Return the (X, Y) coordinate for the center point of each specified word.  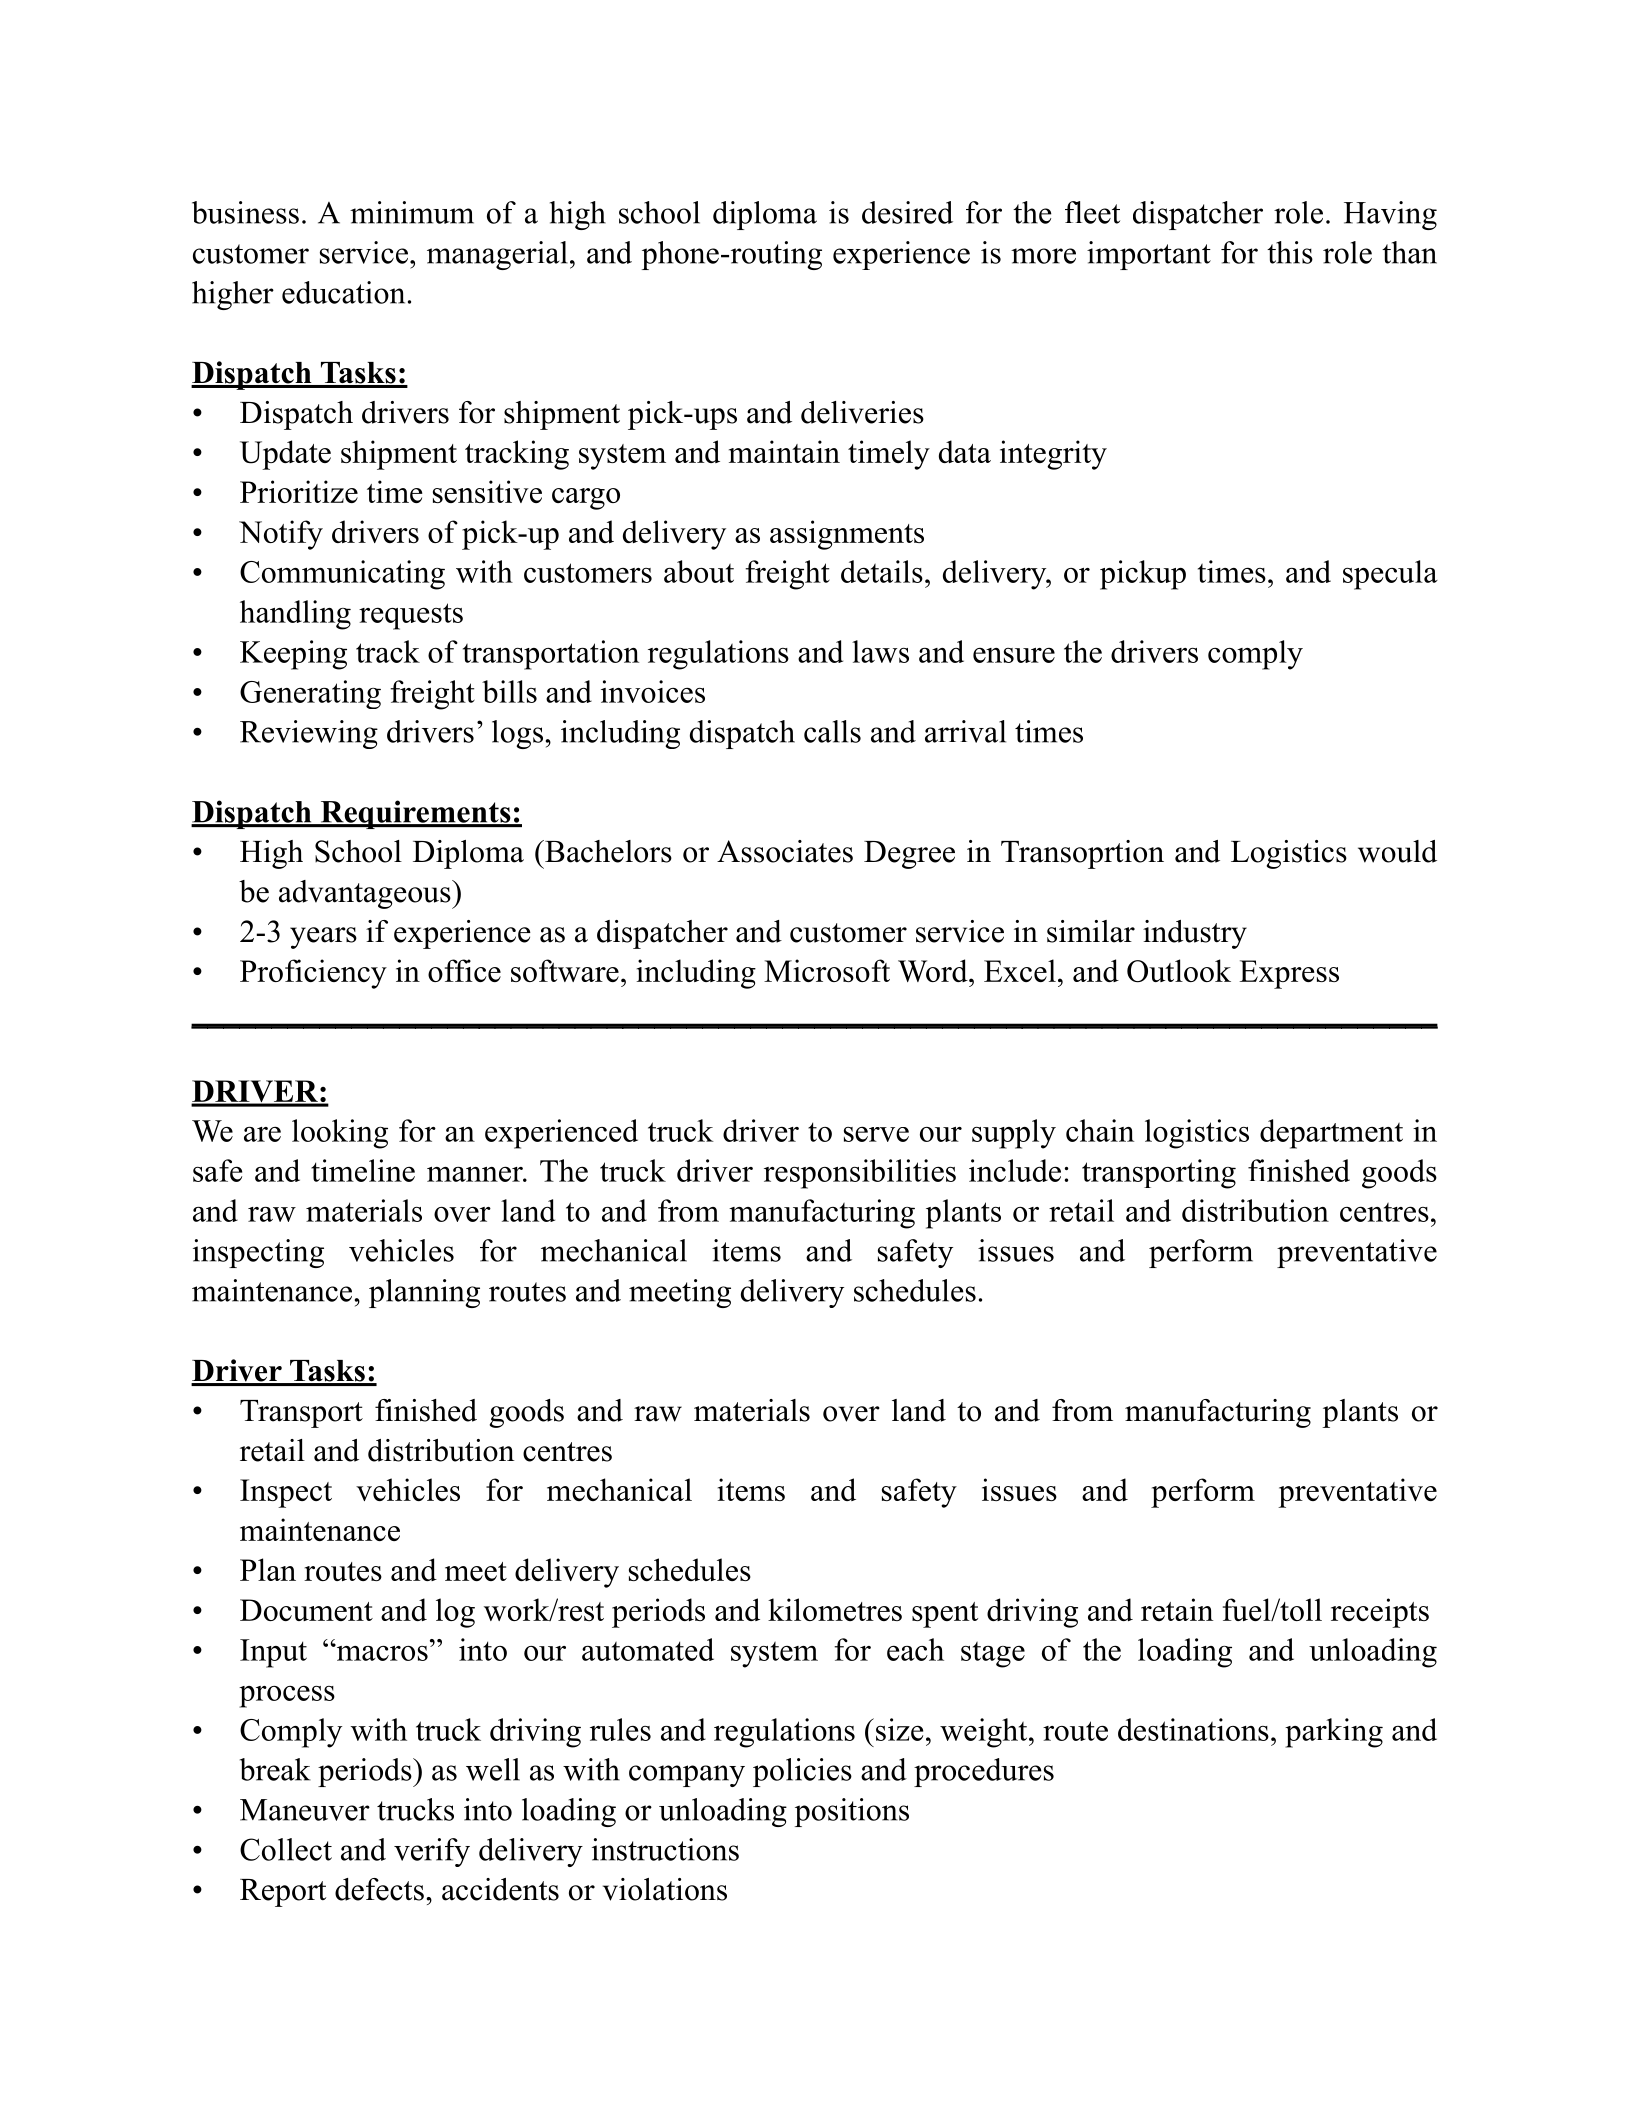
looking (340, 1134)
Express (1289, 974)
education (343, 292)
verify (432, 1852)
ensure (1014, 655)
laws (880, 651)
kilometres (835, 1609)
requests (411, 616)
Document (306, 1610)
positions (852, 1812)
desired (907, 212)
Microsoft (827, 970)
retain (1177, 1609)
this (1290, 252)
